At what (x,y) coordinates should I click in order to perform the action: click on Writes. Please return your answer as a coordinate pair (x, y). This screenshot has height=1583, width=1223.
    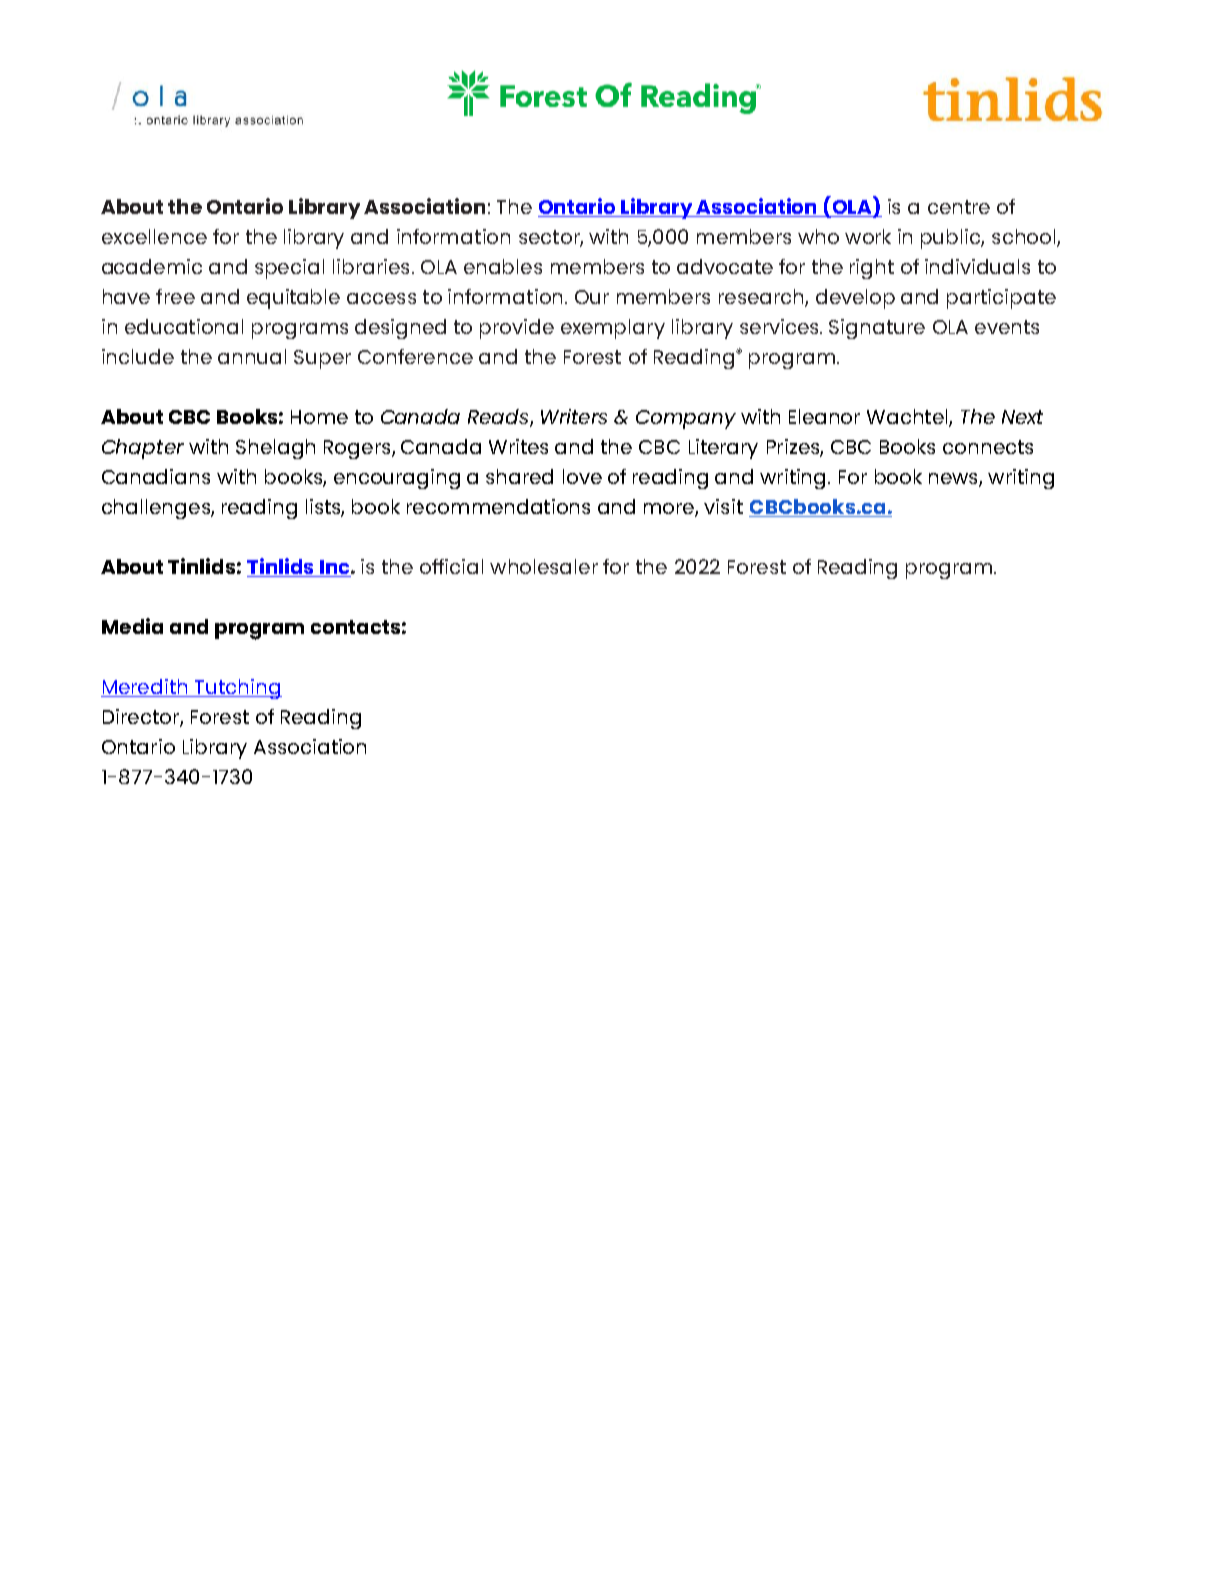
    Looking at the image, I should click on (518, 446).
